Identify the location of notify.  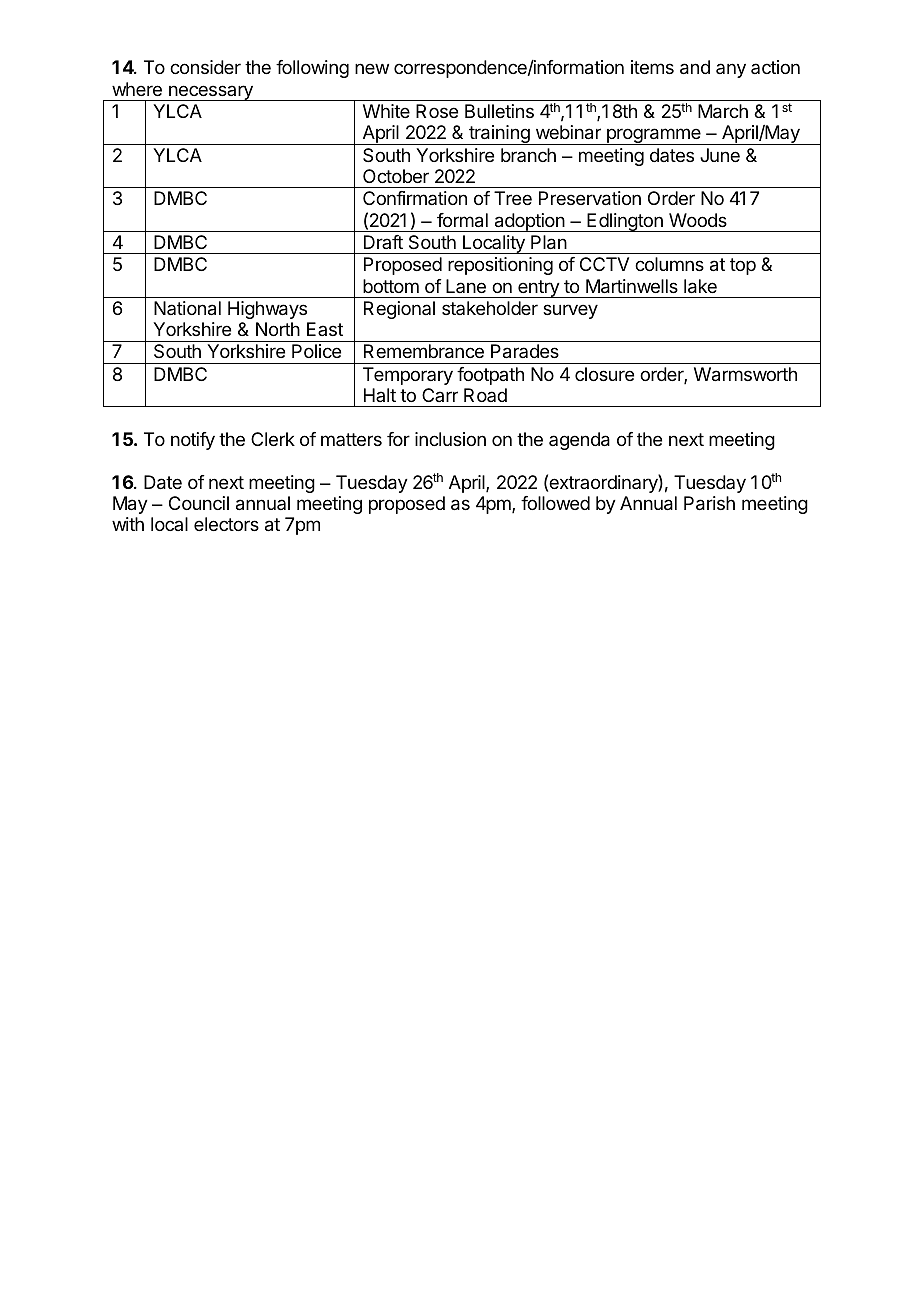
(193, 441).
